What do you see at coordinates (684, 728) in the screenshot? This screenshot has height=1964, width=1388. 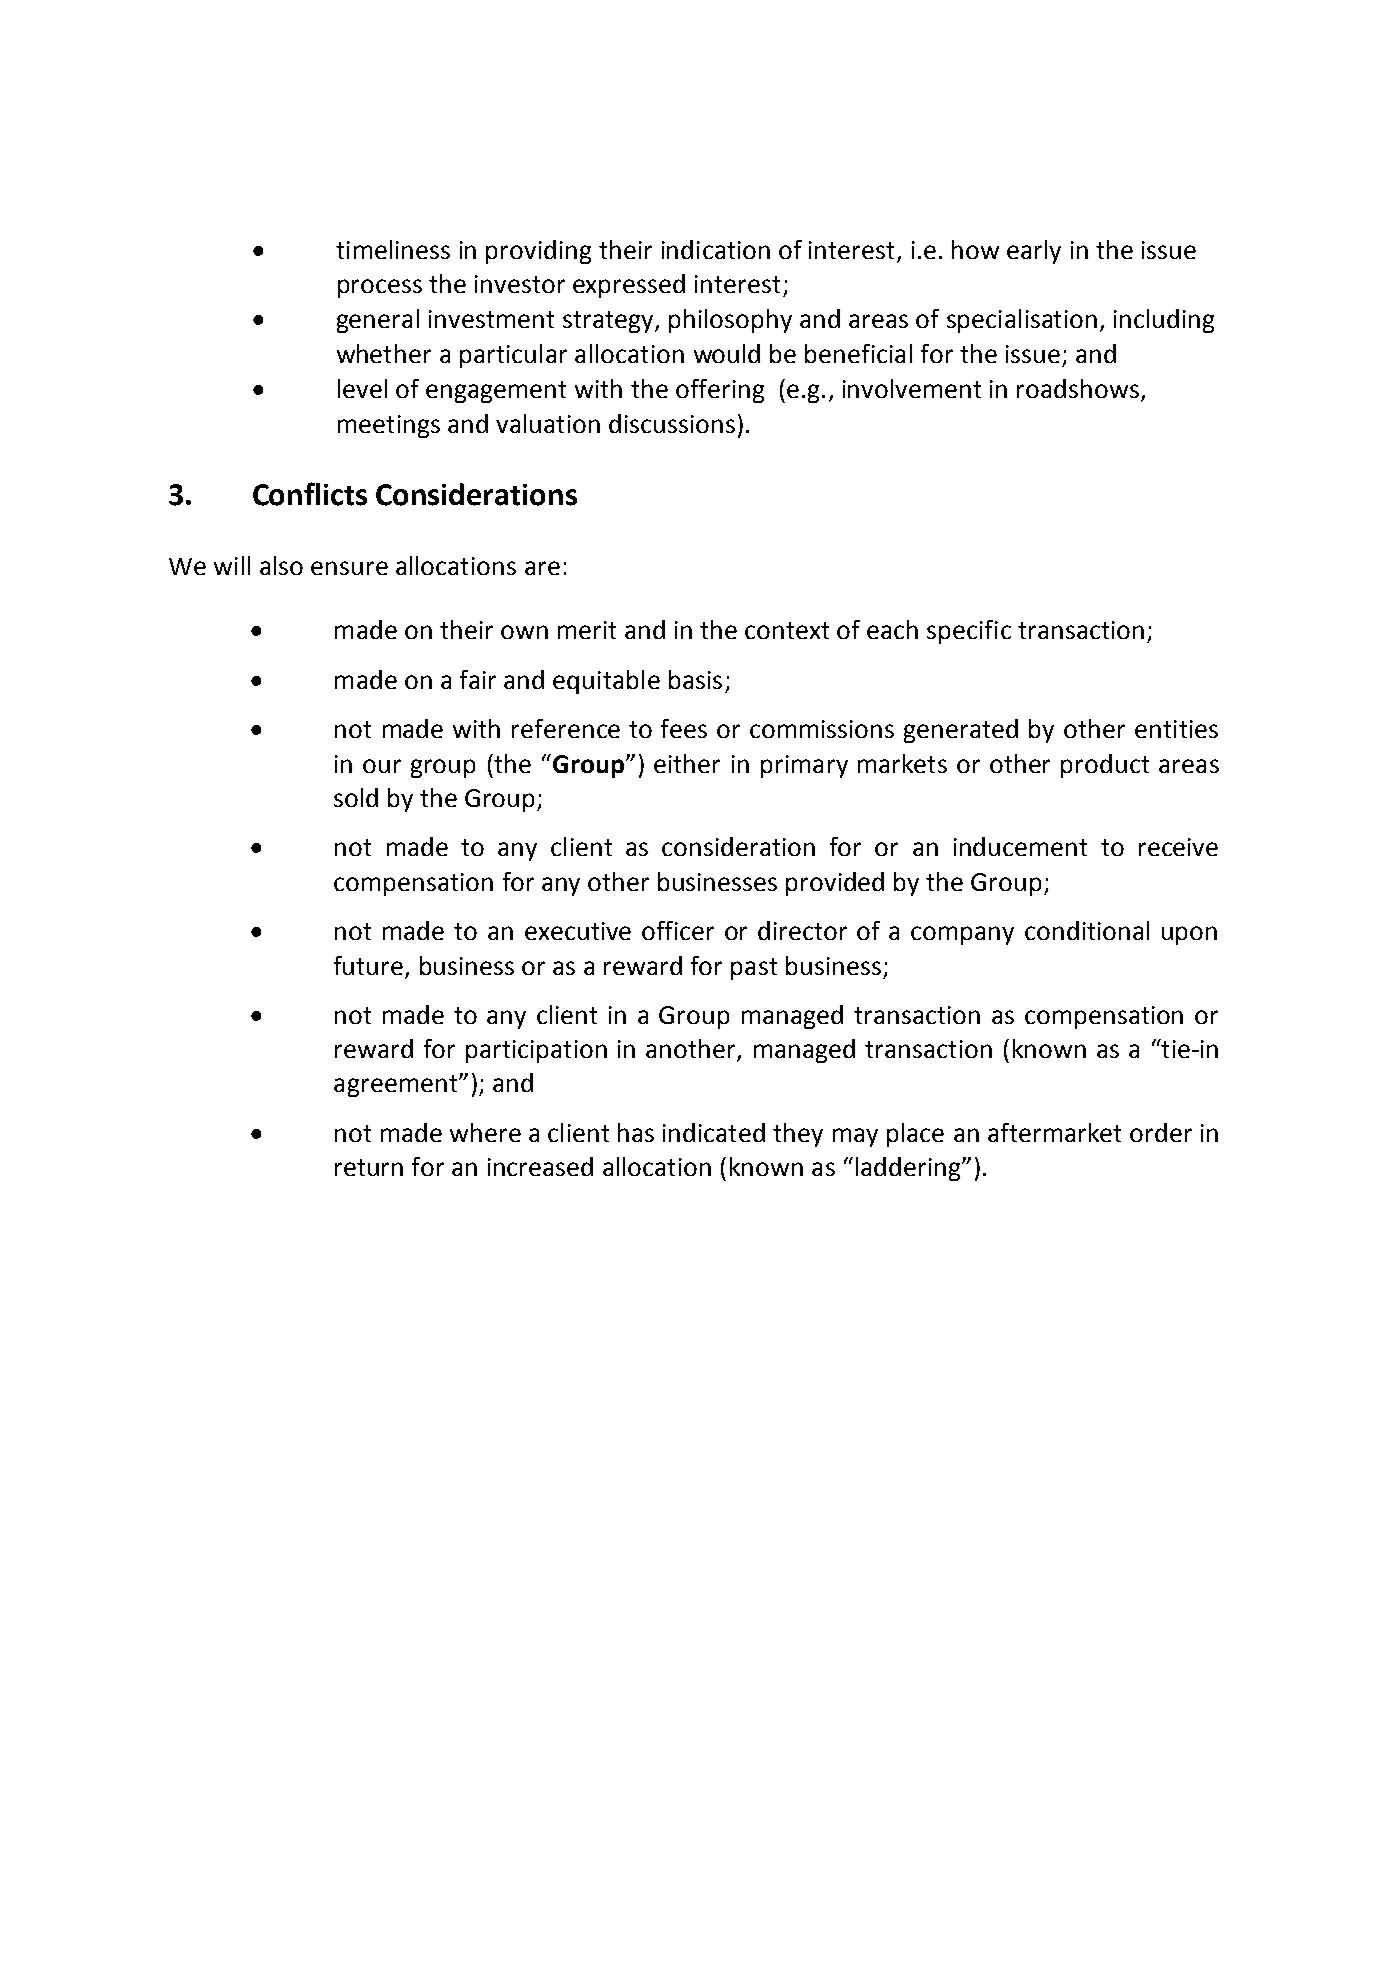 I see `fees` at bounding box center [684, 728].
